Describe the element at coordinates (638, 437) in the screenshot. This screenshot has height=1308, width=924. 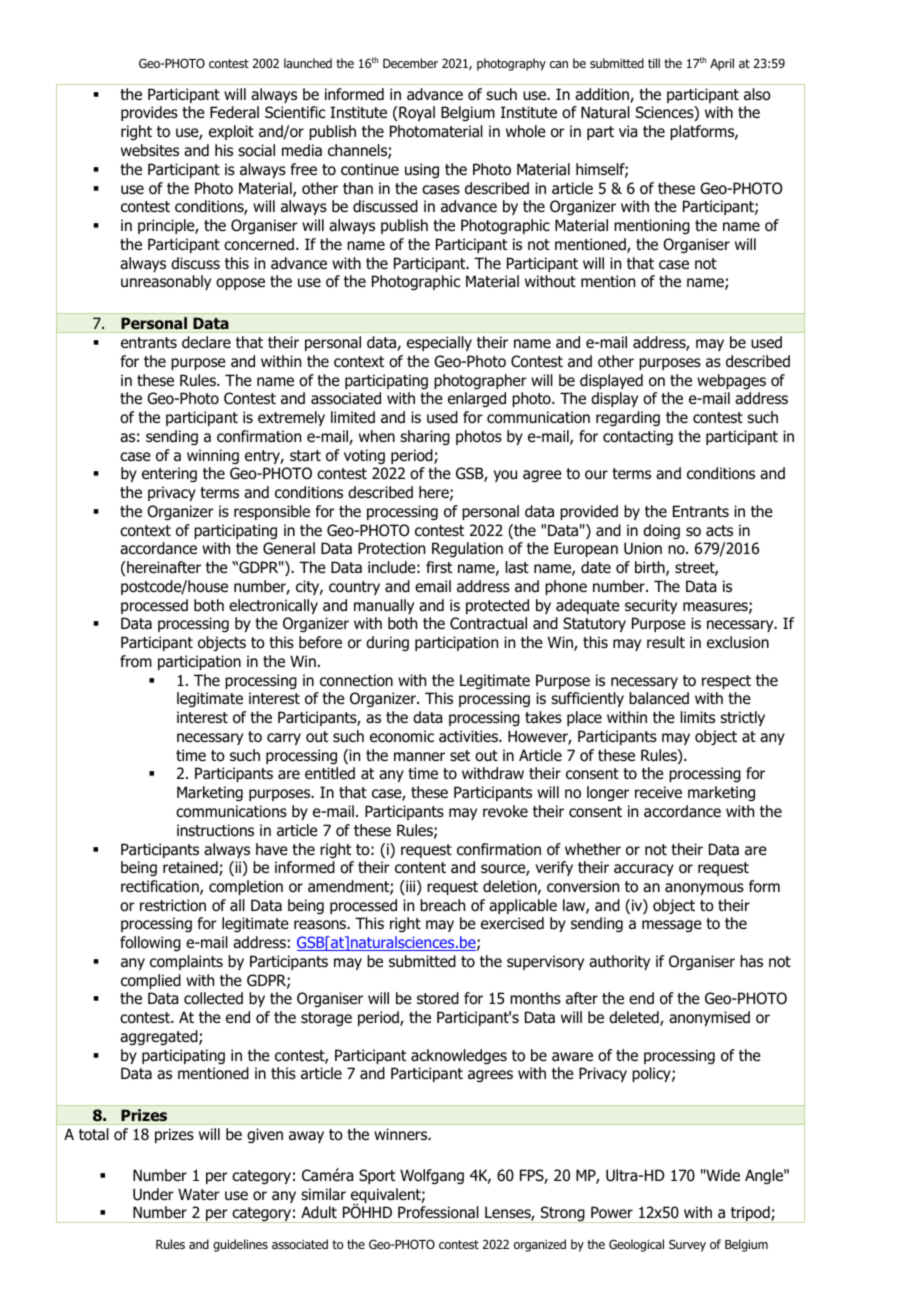
I see `contacting` at that location.
